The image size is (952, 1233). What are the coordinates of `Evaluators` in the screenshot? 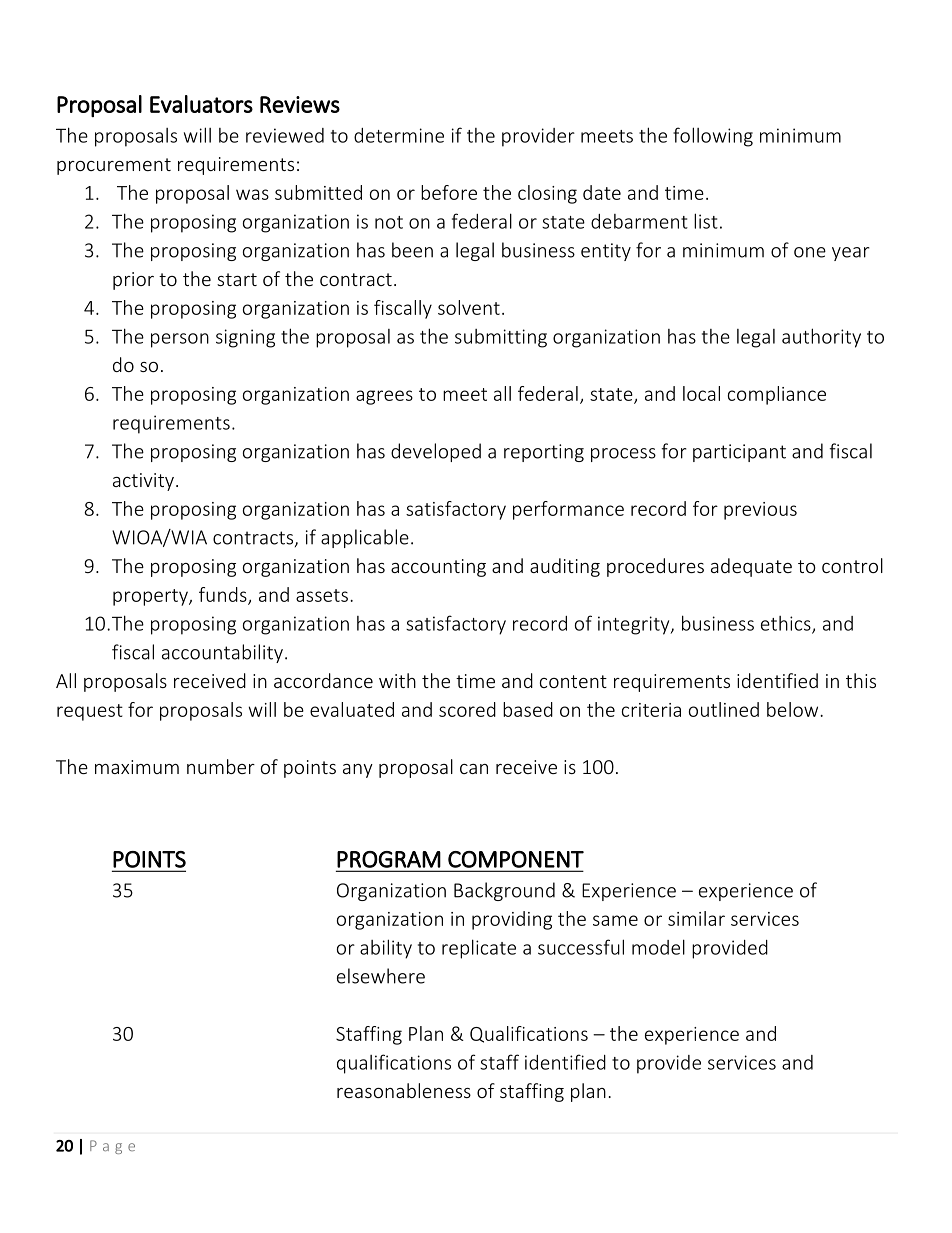 It's located at (201, 104).
